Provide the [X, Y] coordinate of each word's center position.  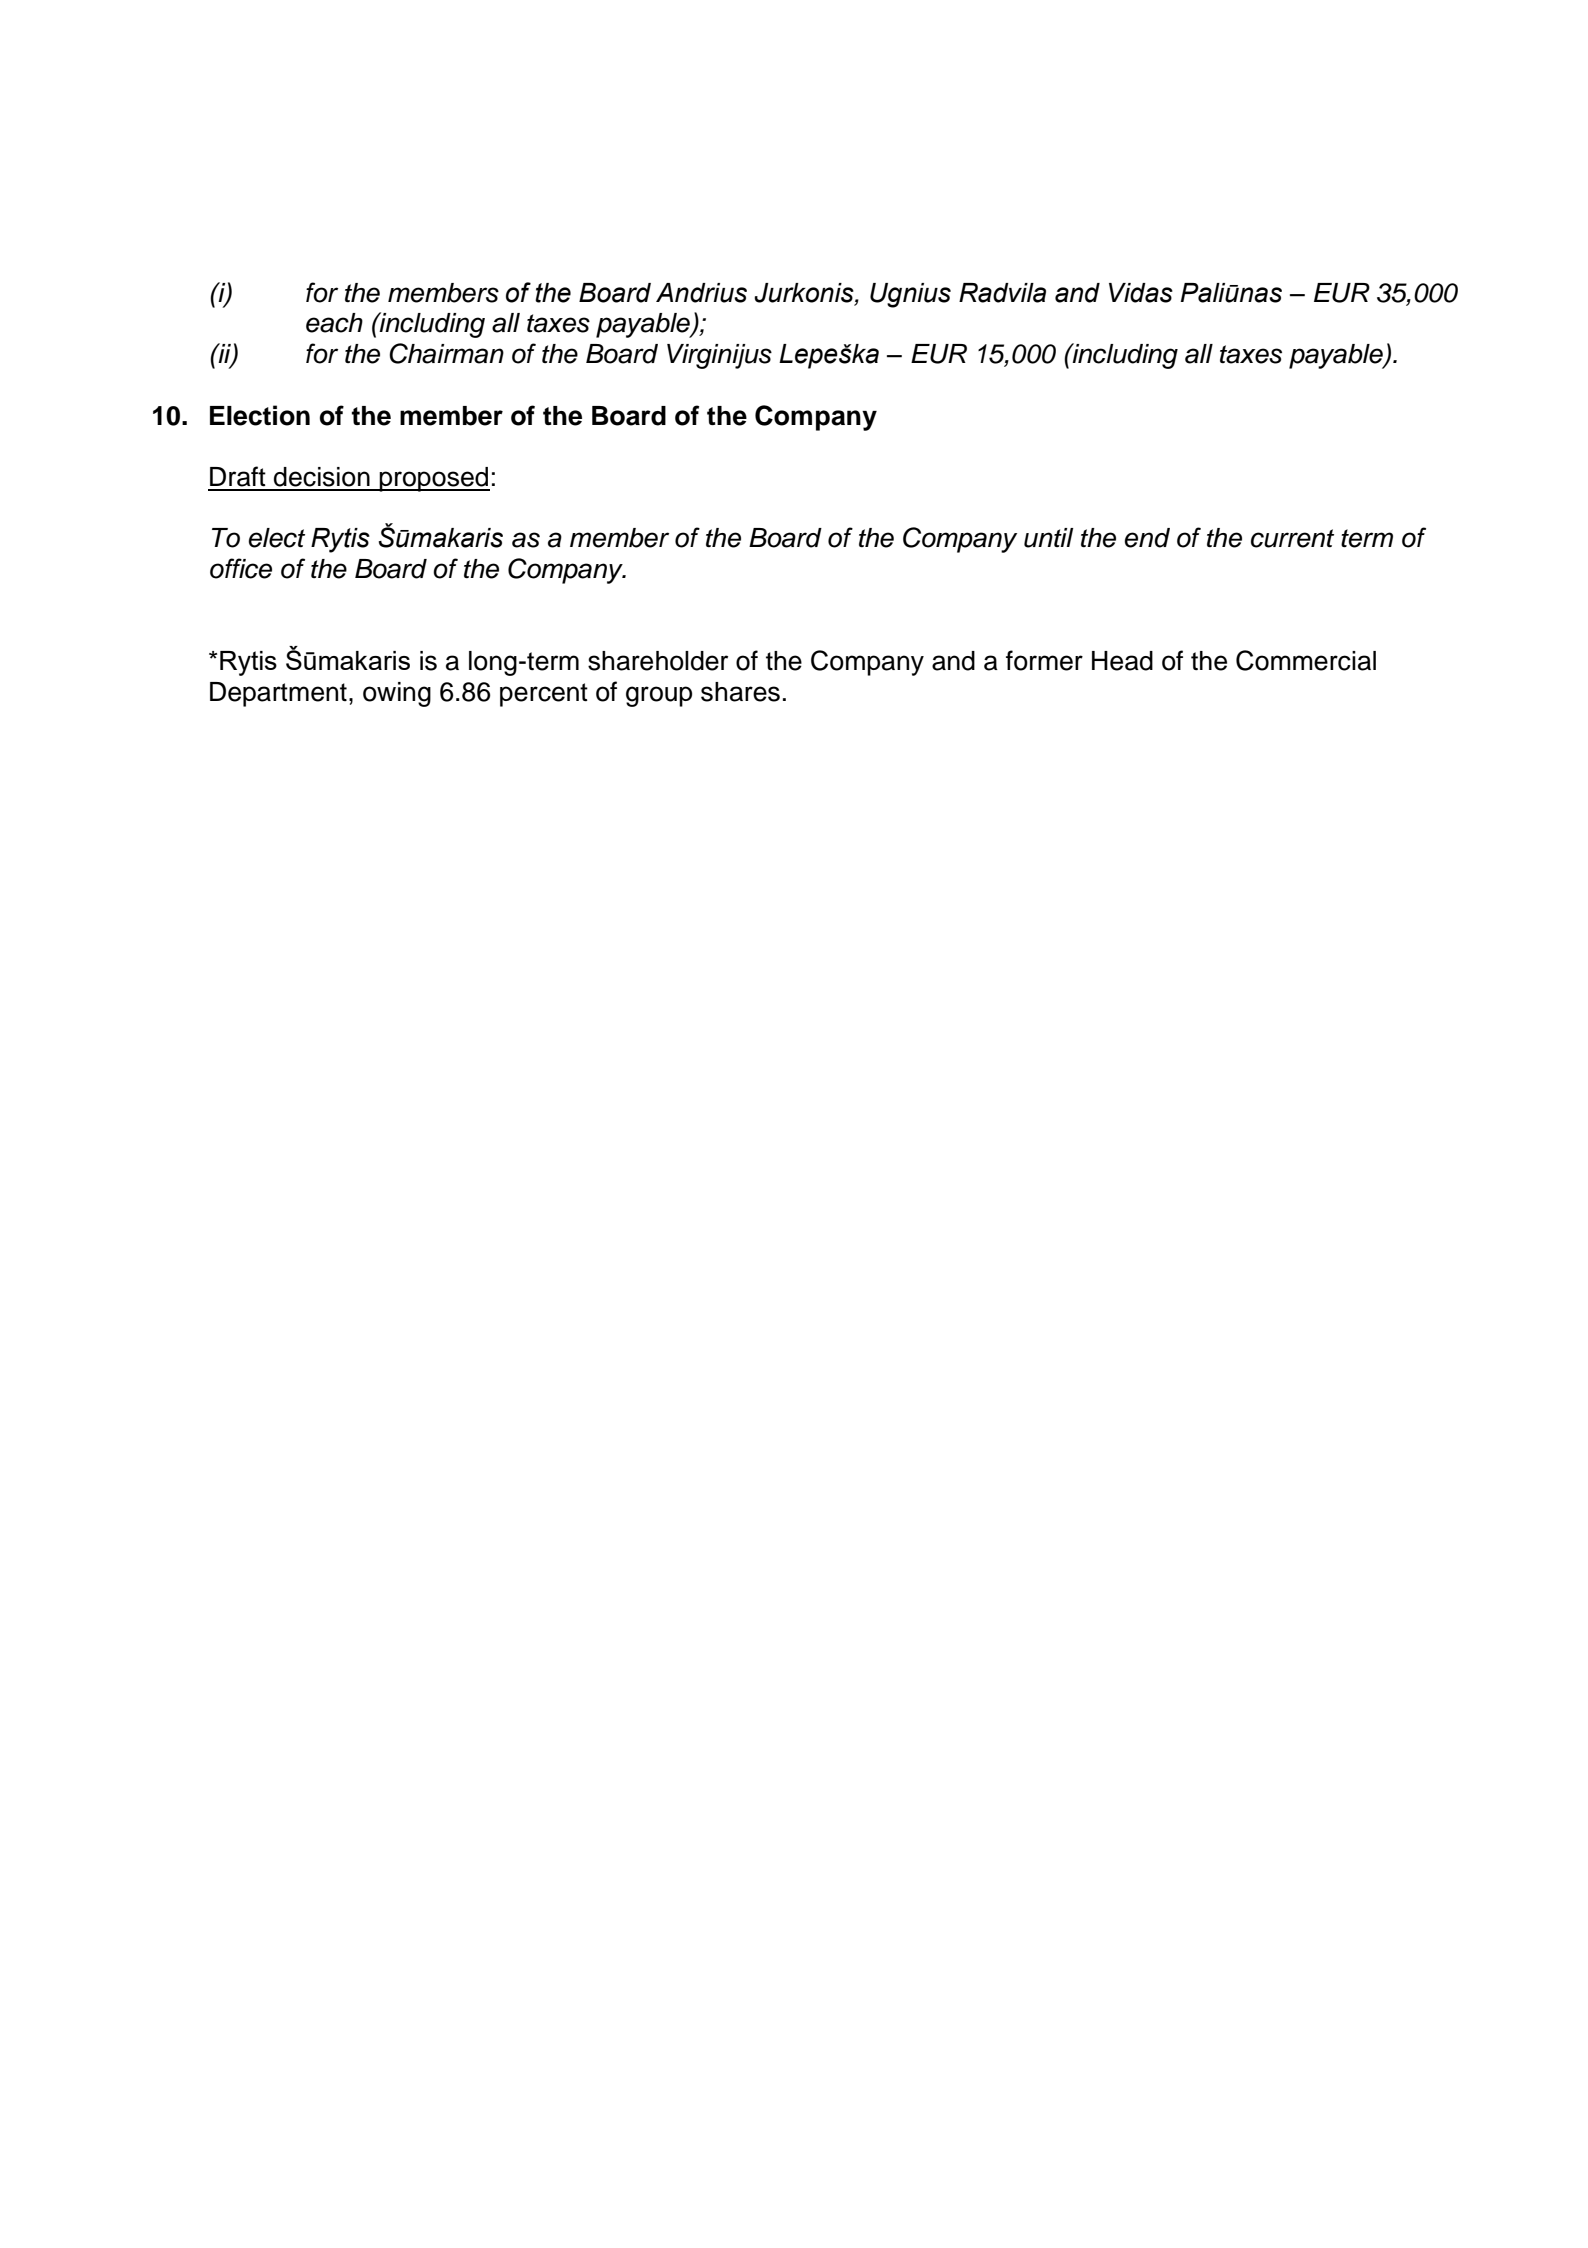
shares [740, 692]
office [241, 568]
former [1044, 660]
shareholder [658, 661]
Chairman [446, 353]
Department [278, 694]
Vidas [1141, 293]
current [1292, 538]
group [659, 696]
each [334, 323]
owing [397, 694]
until [1048, 538]
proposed [434, 479]
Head [1122, 661]
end [1147, 538]
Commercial [1306, 660]
